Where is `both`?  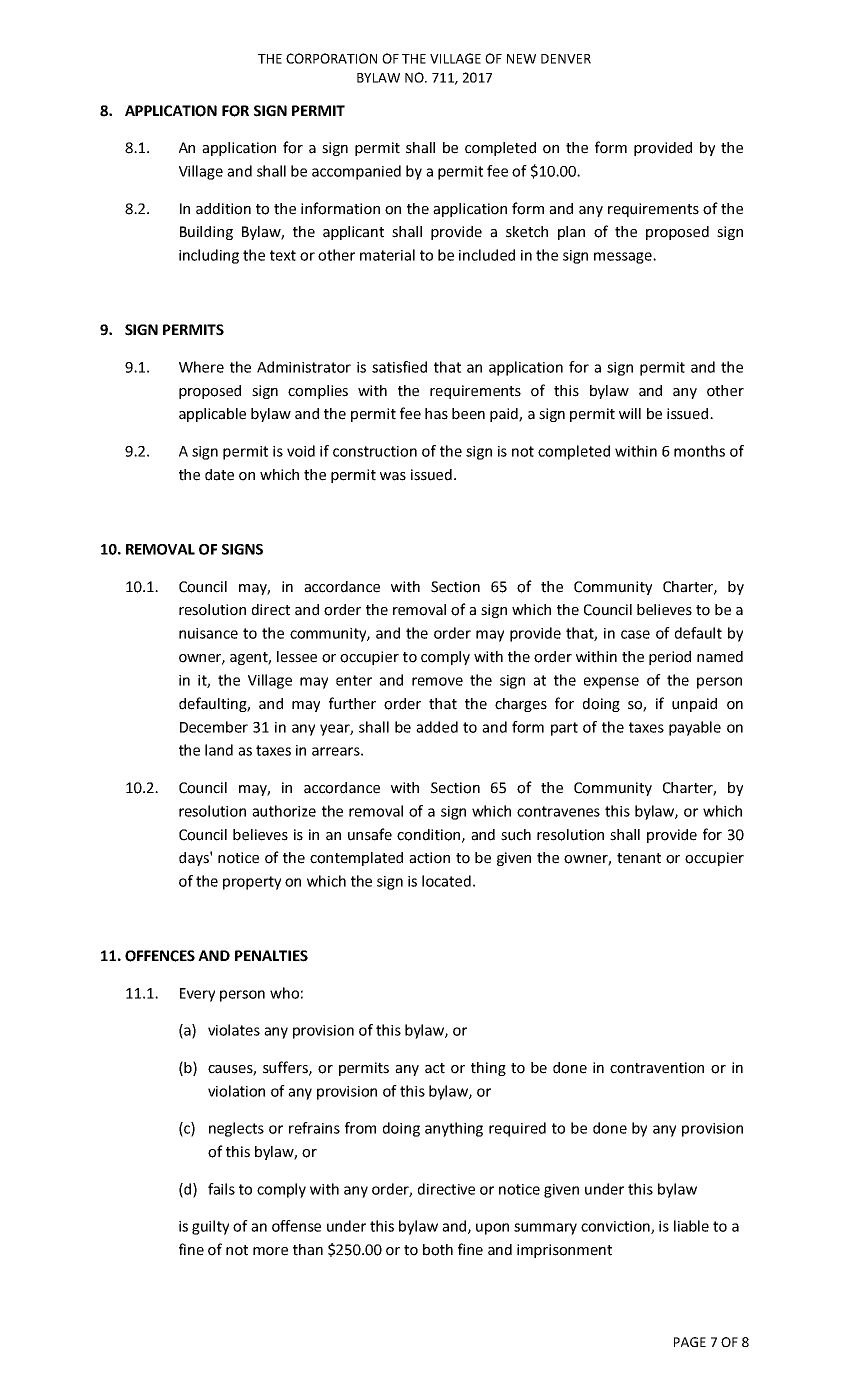 both is located at coordinates (438, 1250).
